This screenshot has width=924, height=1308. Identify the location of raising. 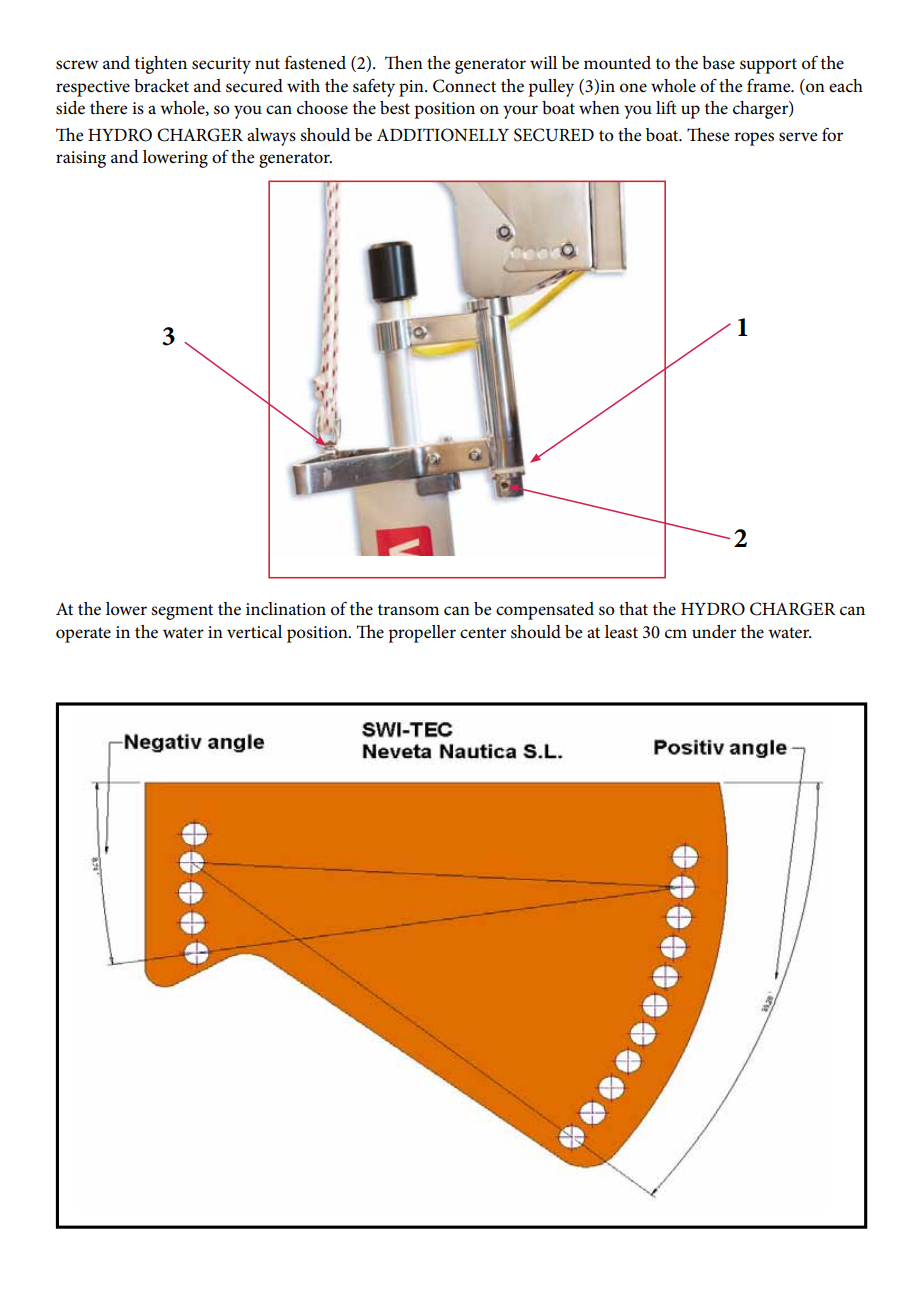
(81, 159).
